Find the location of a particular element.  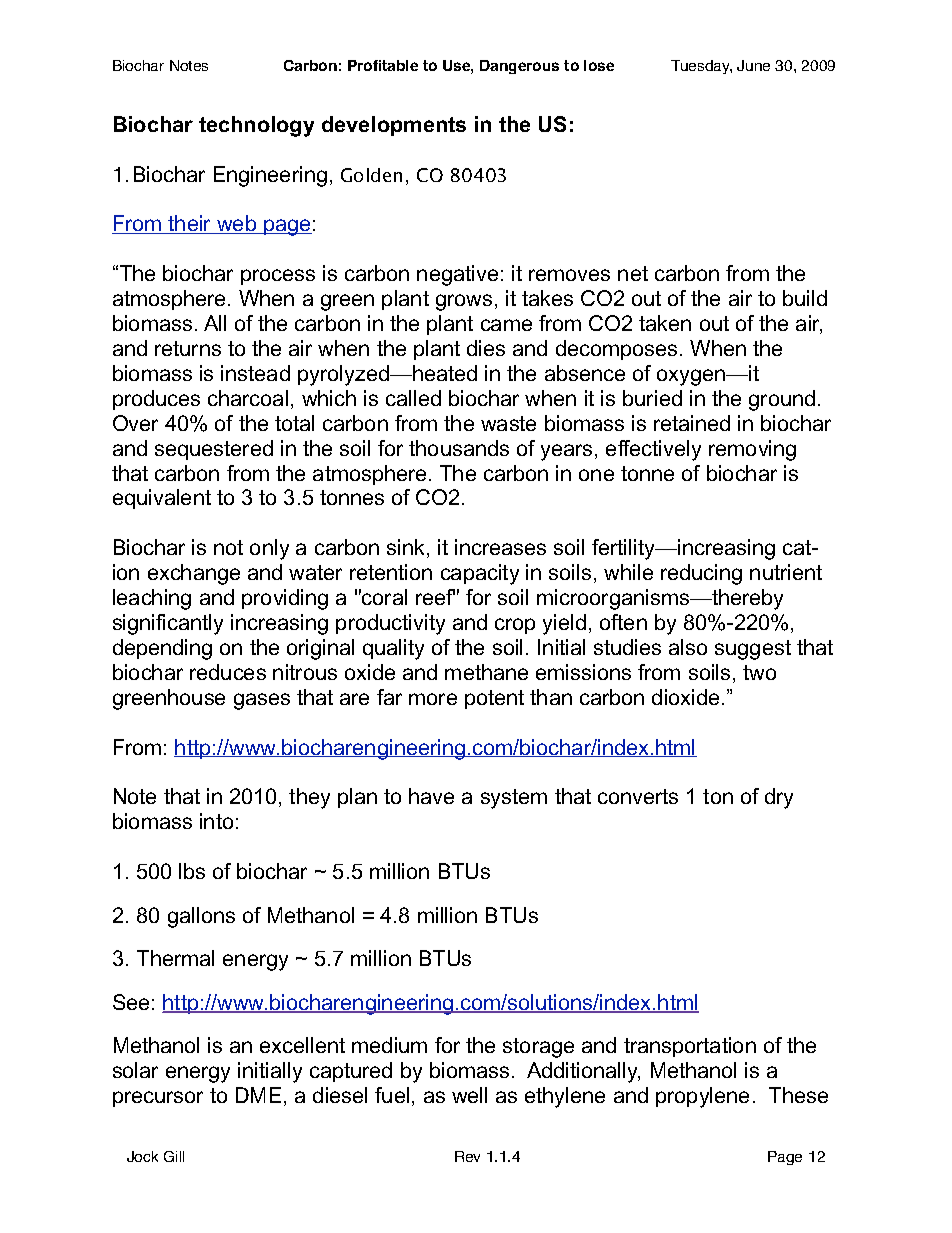

technology is located at coordinates (256, 126).
